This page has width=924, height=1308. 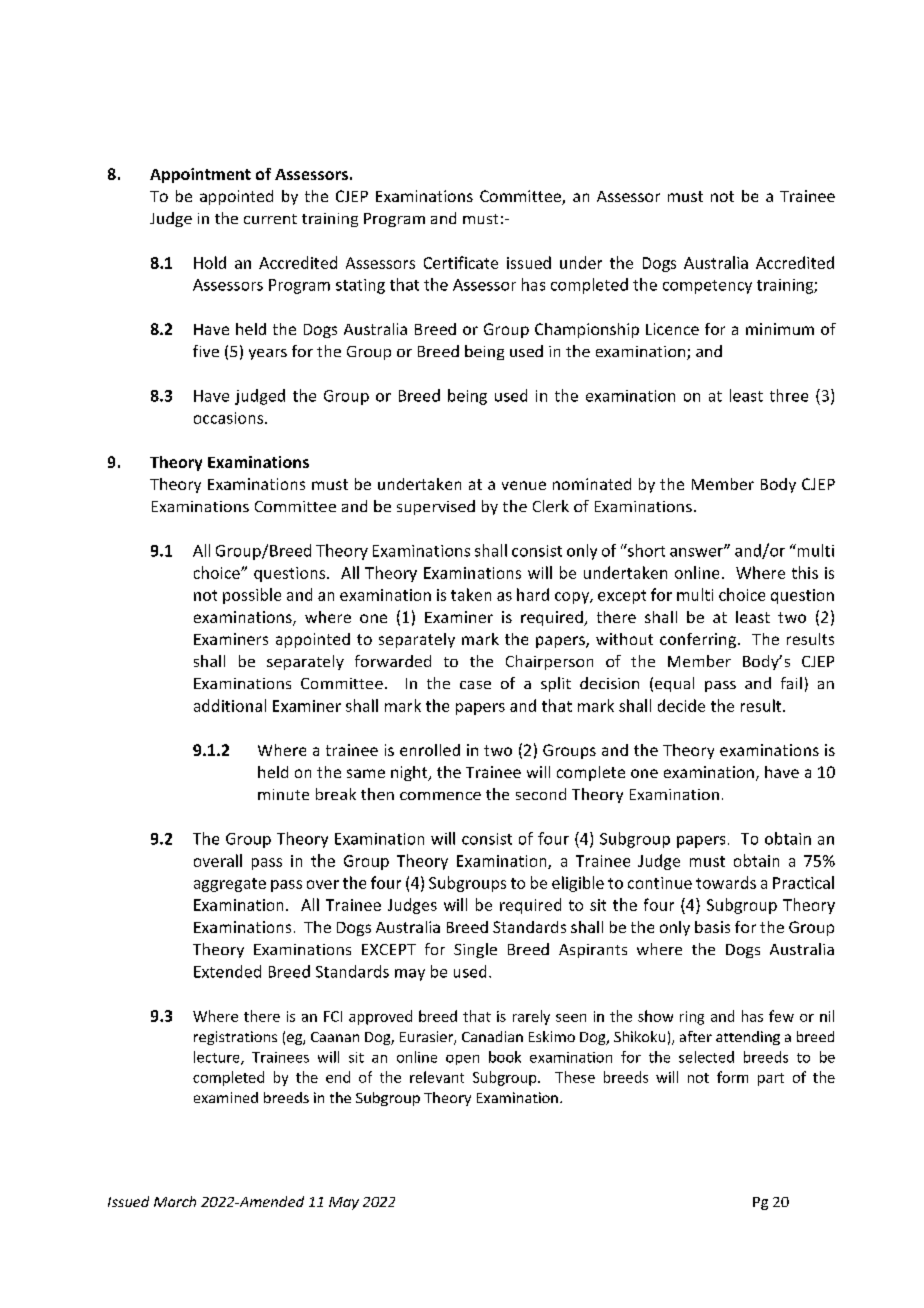 I want to click on March, so click(x=175, y=1201).
